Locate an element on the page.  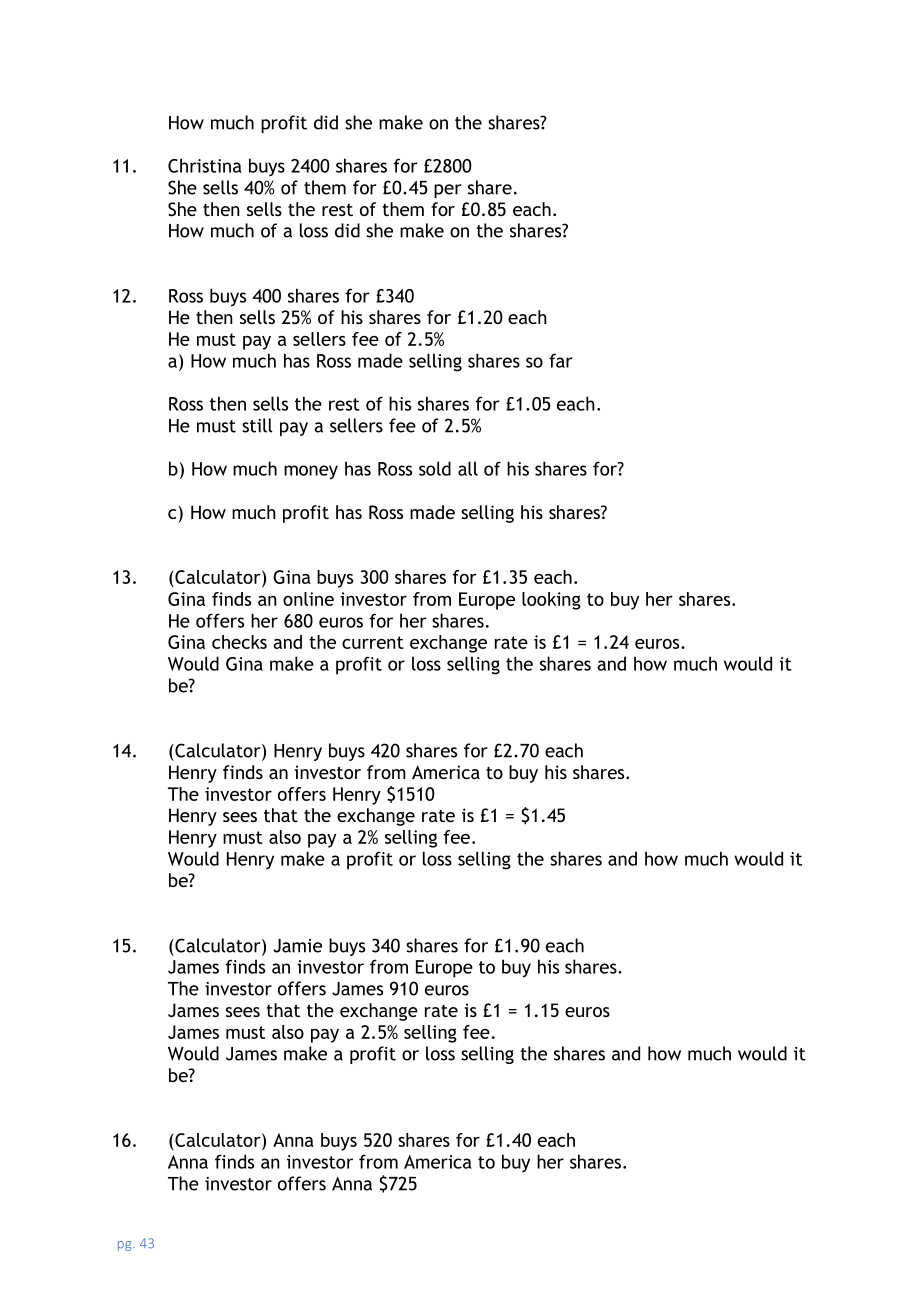
Christina is located at coordinates (205, 165).
